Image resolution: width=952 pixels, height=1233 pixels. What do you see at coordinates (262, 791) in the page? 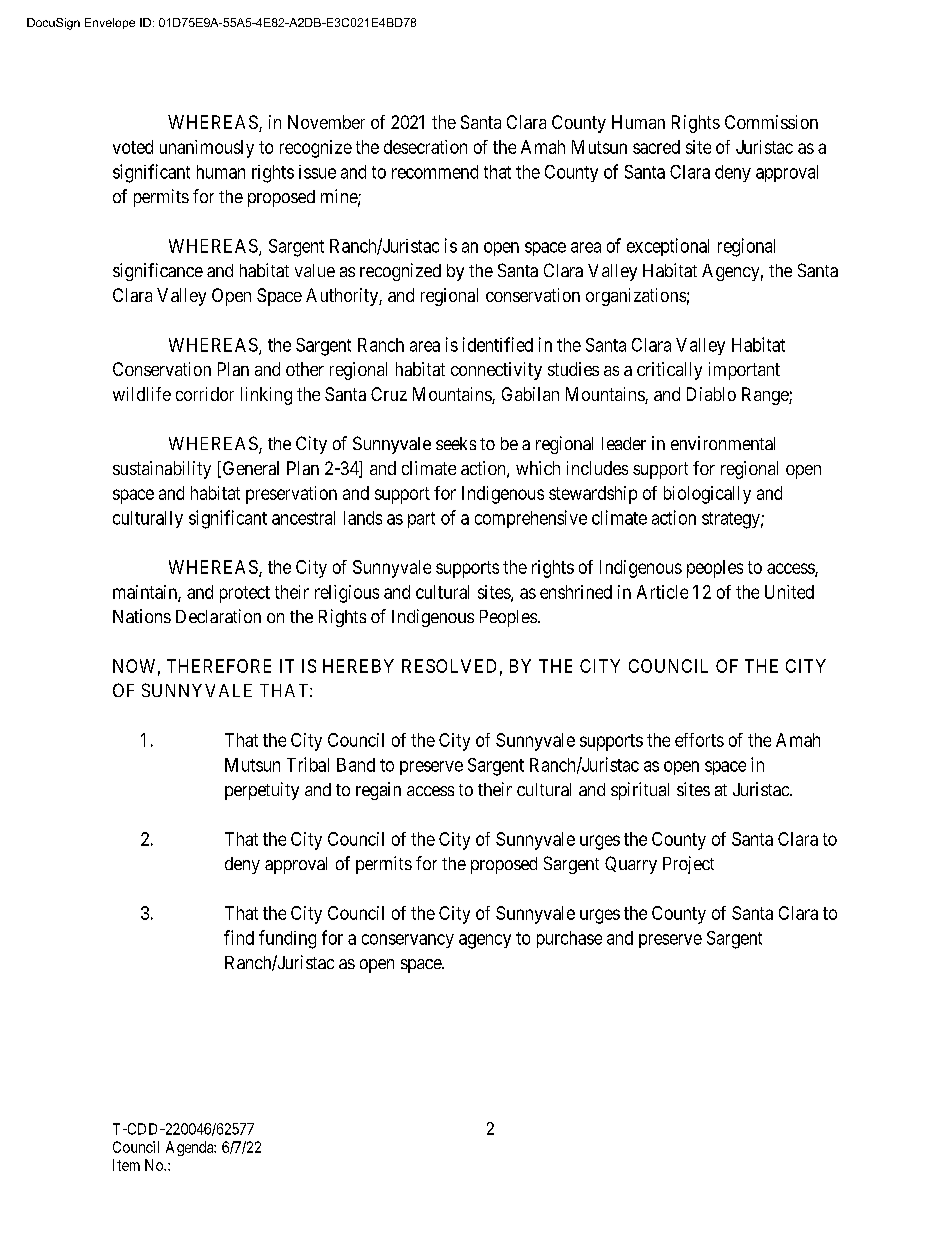
I see `perpetuity` at bounding box center [262, 791].
